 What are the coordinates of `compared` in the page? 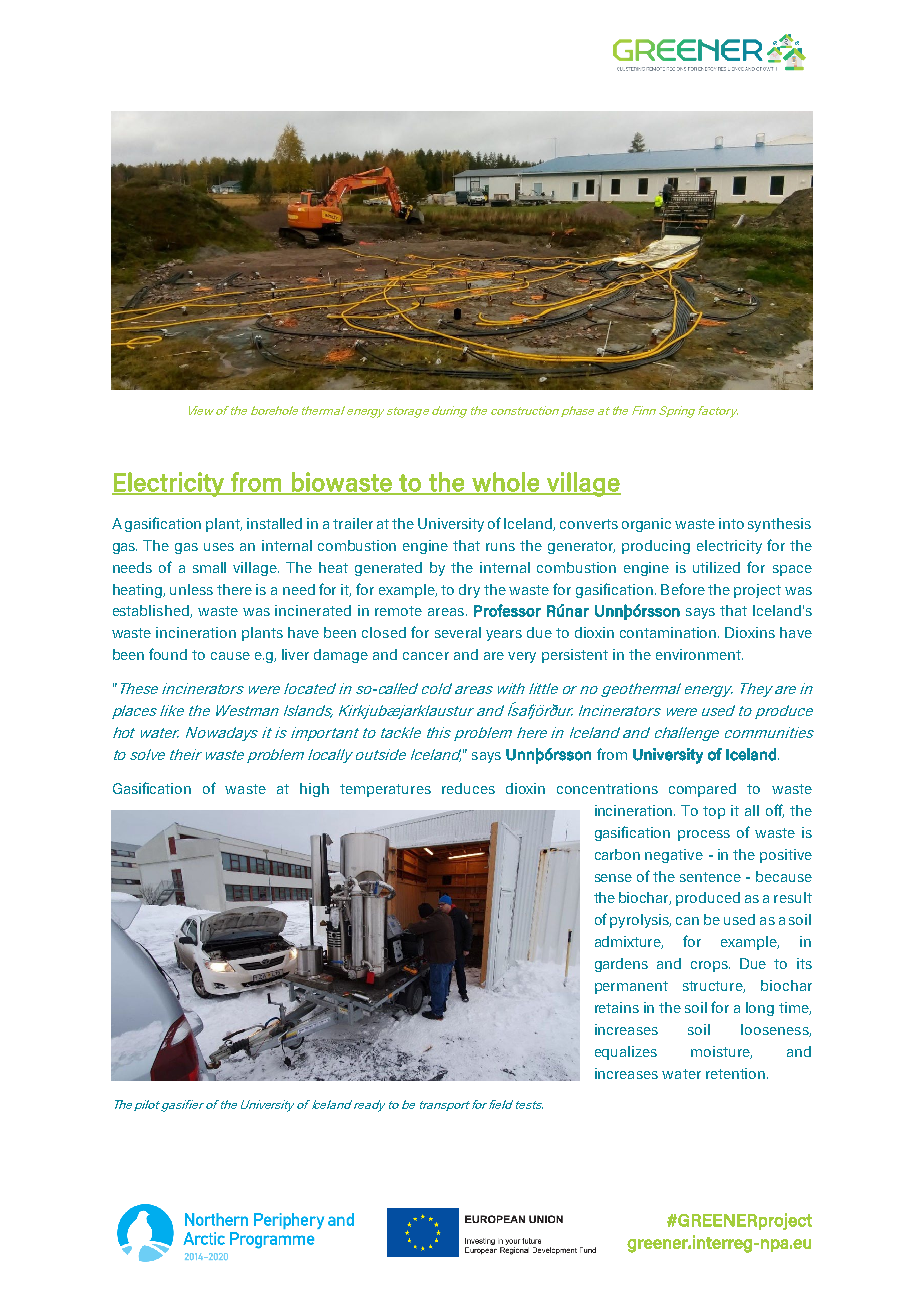 It's located at (702, 790).
